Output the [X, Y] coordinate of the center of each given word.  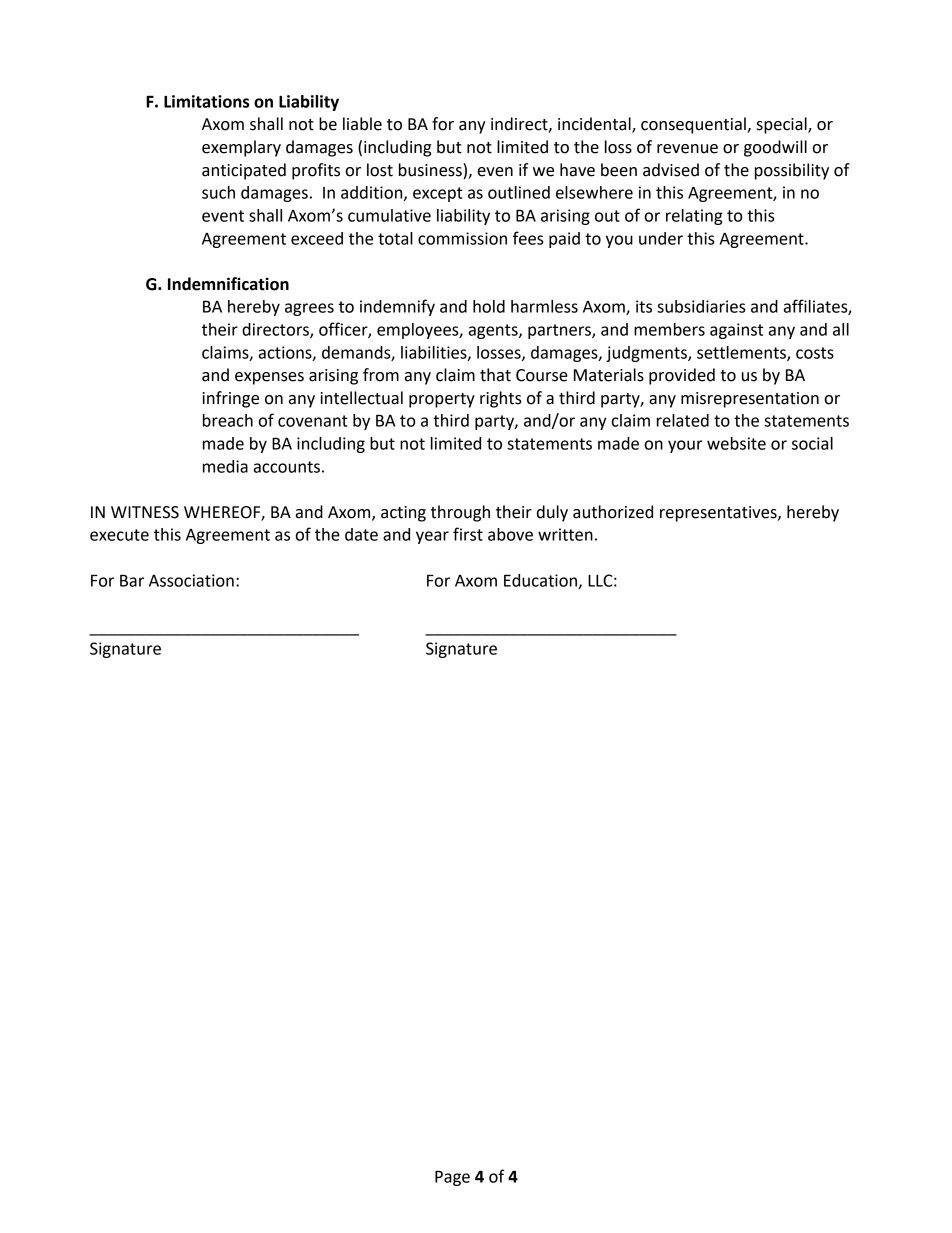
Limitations [206, 101]
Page [452, 1178]
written [565, 534]
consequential [694, 125]
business [431, 170]
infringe [230, 399]
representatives [719, 514]
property [442, 400]
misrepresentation [750, 400]
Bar [132, 580]
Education [541, 581]
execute [119, 535]
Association [191, 580]
